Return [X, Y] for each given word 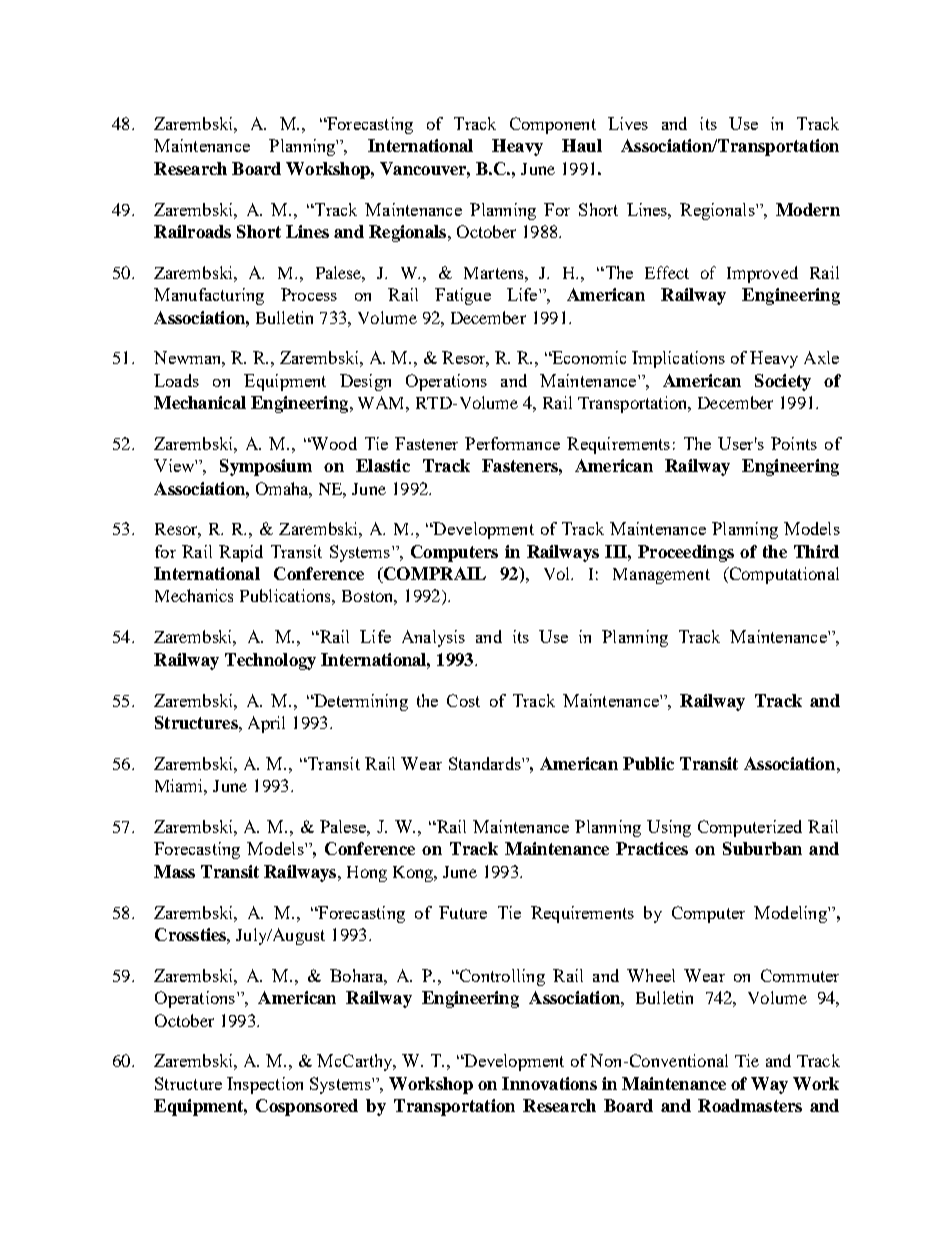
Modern [808, 209]
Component [553, 125]
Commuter [800, 975]
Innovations [549, 1083]
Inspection [265, 1085]
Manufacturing [209, 296]
